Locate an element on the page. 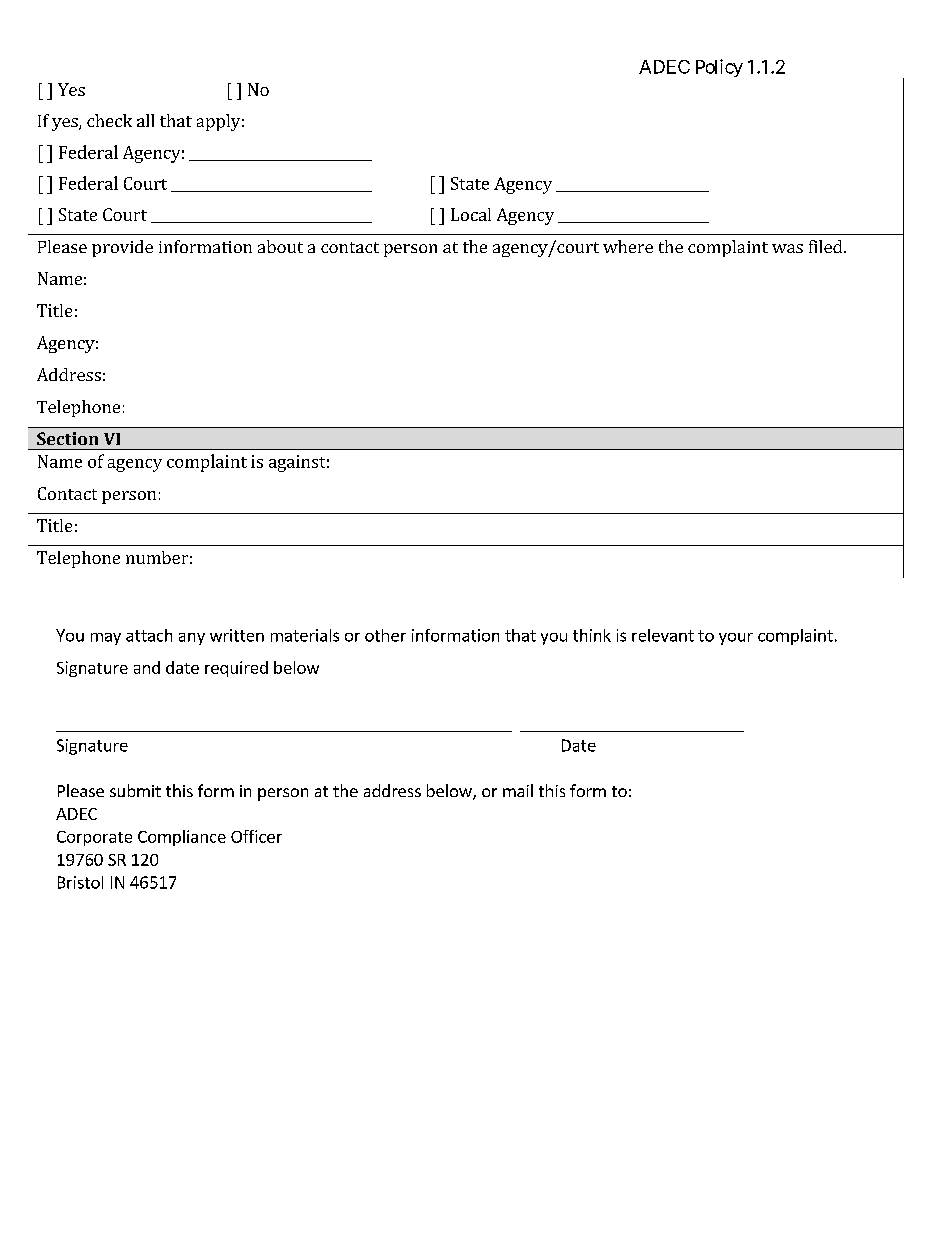  mail is located at coordinates (518, 790).
